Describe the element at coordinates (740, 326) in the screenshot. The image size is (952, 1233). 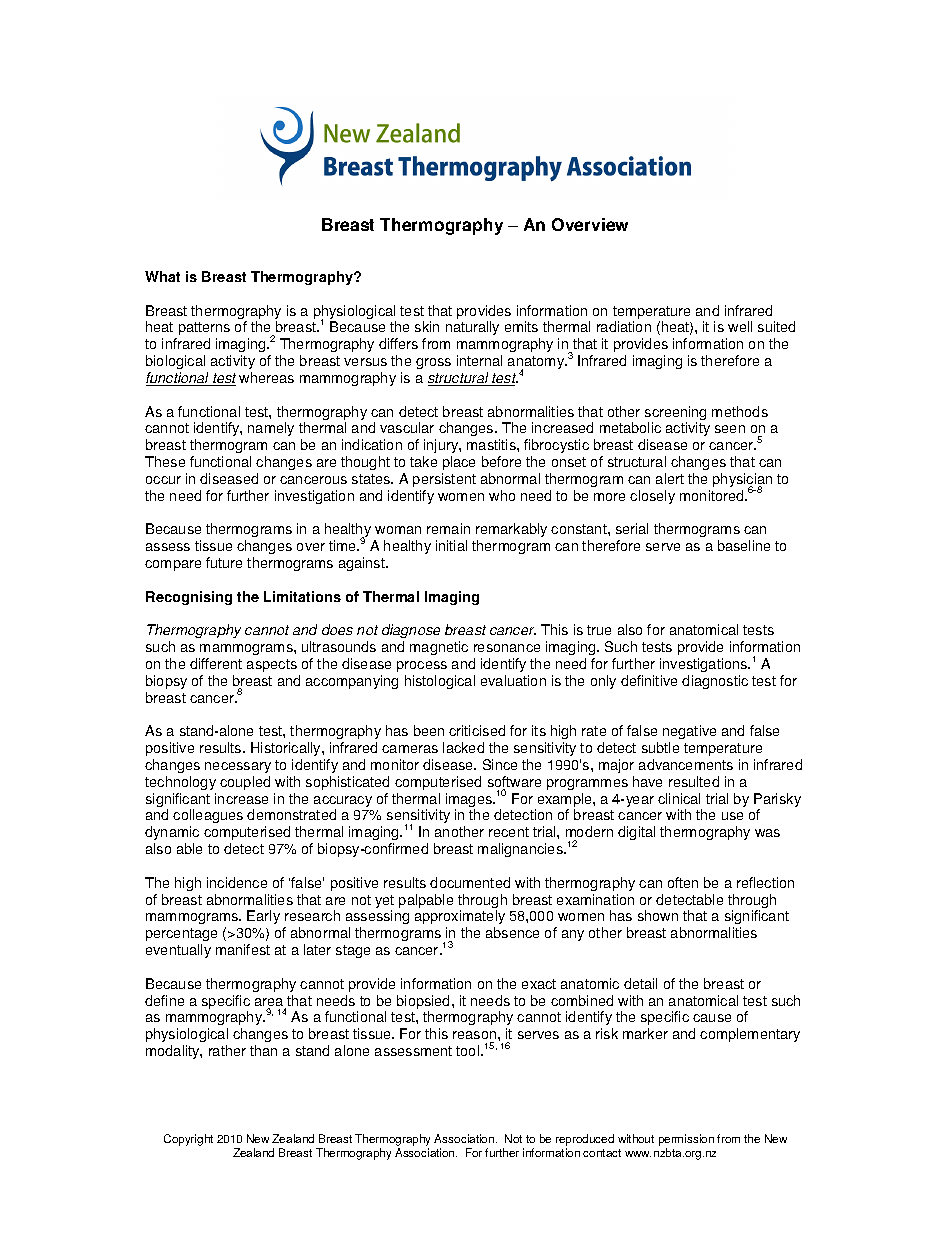
I see `well` at that location.
